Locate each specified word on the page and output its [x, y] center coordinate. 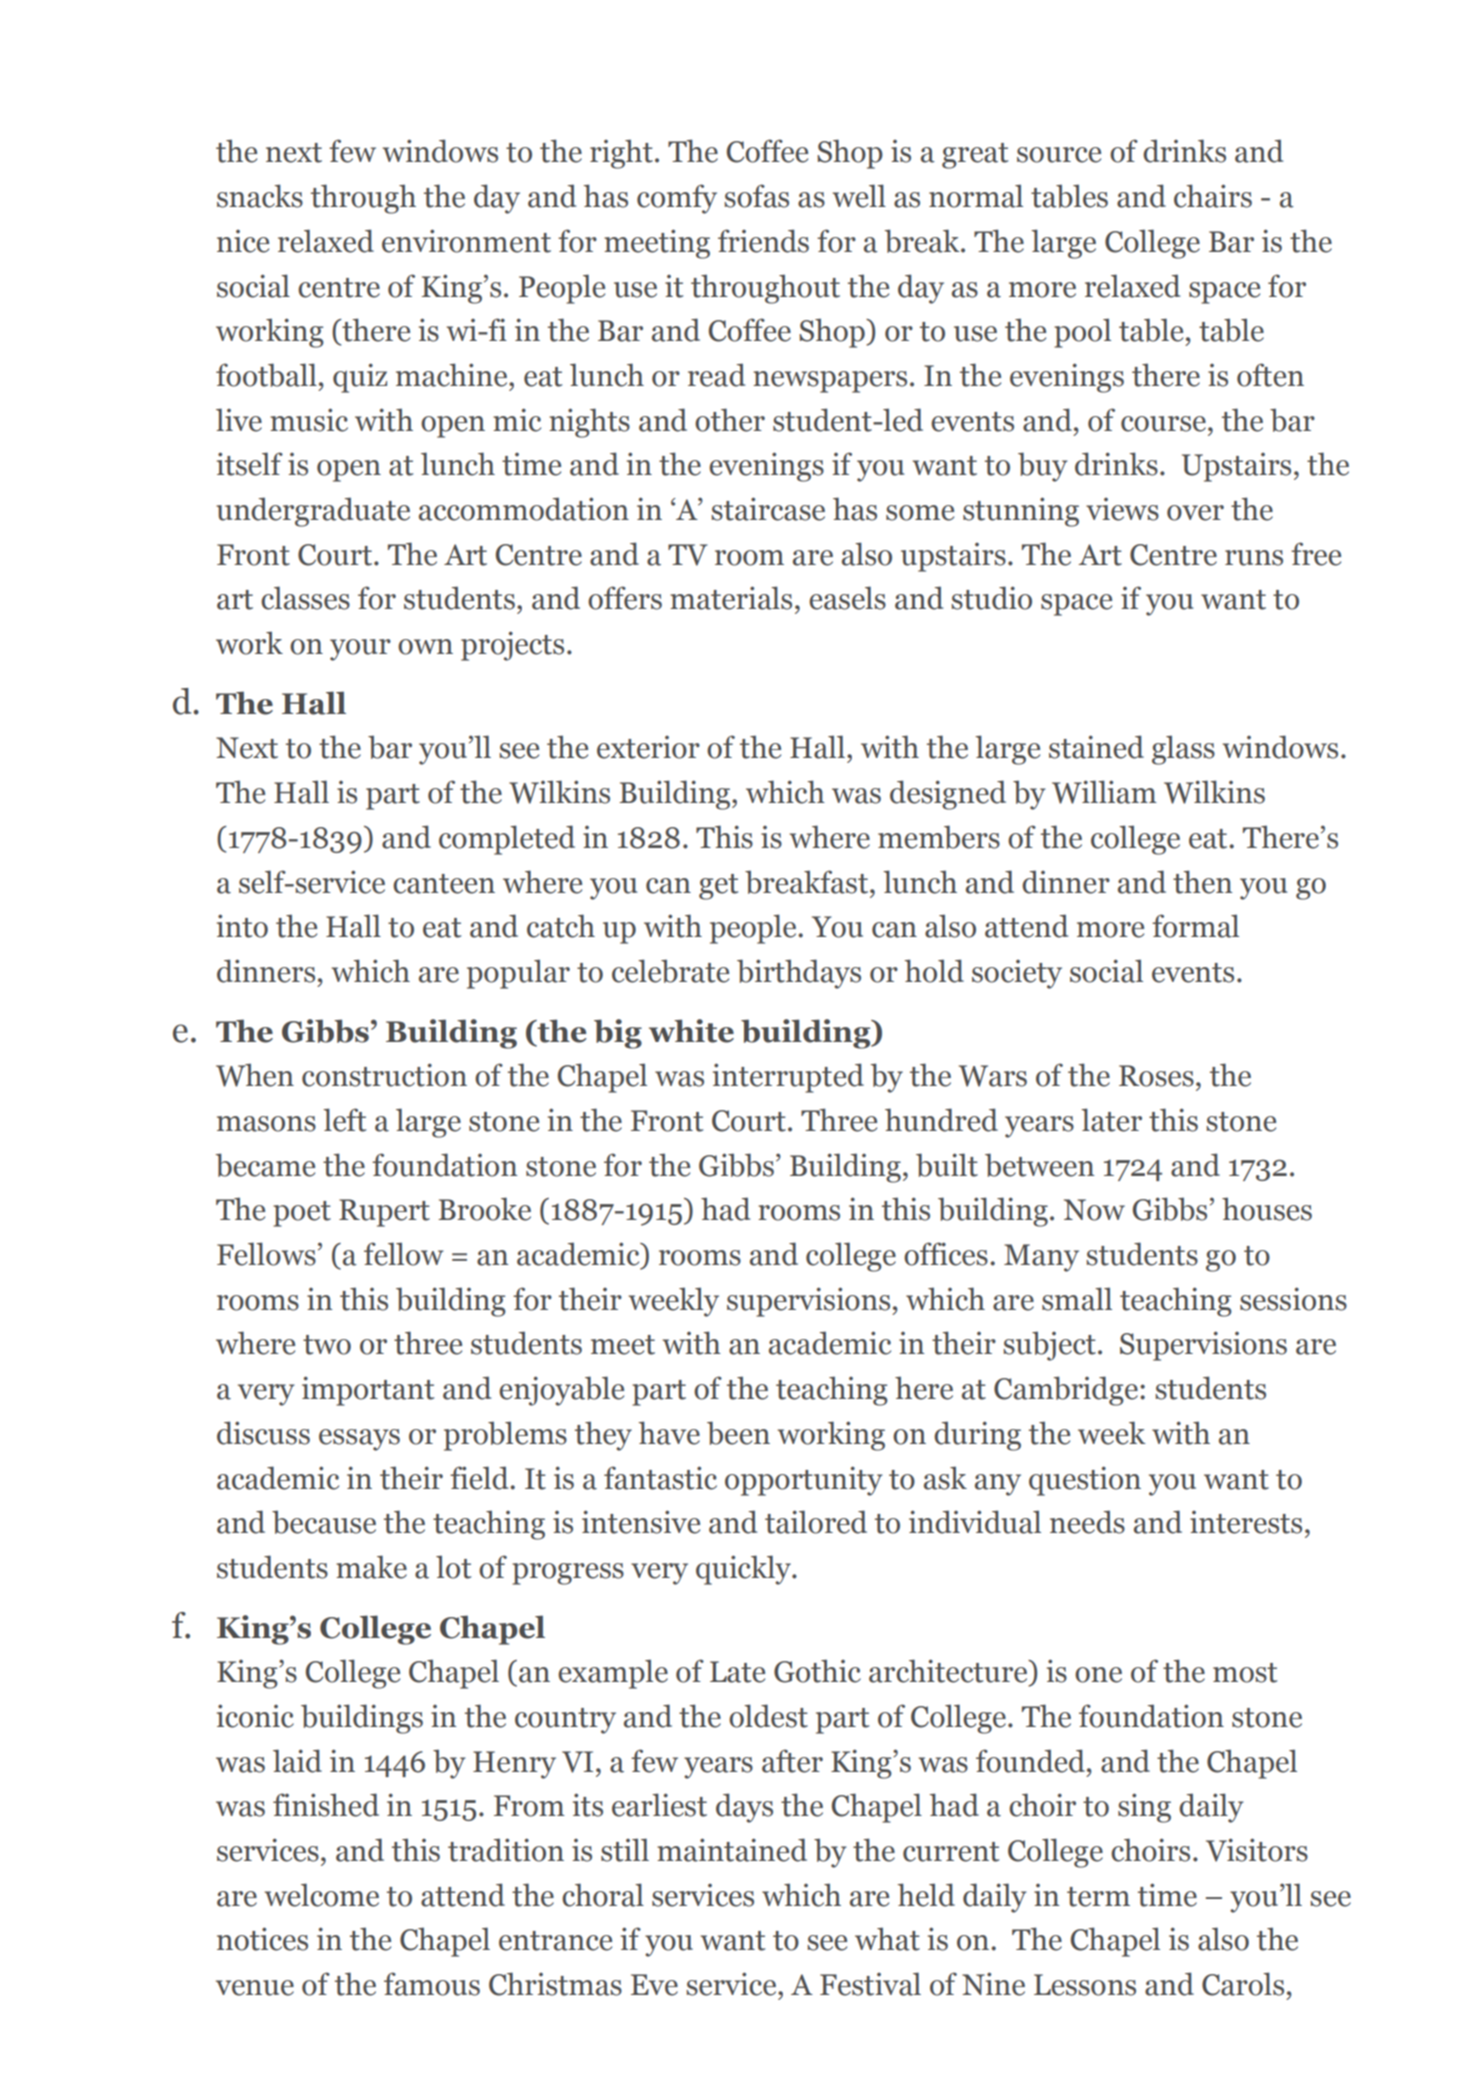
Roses [1156, 1076]
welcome [322, 1895]
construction [384, 1075]
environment [466, 241]
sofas [756, 196]
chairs [1213, 196]
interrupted [788, 1078]
